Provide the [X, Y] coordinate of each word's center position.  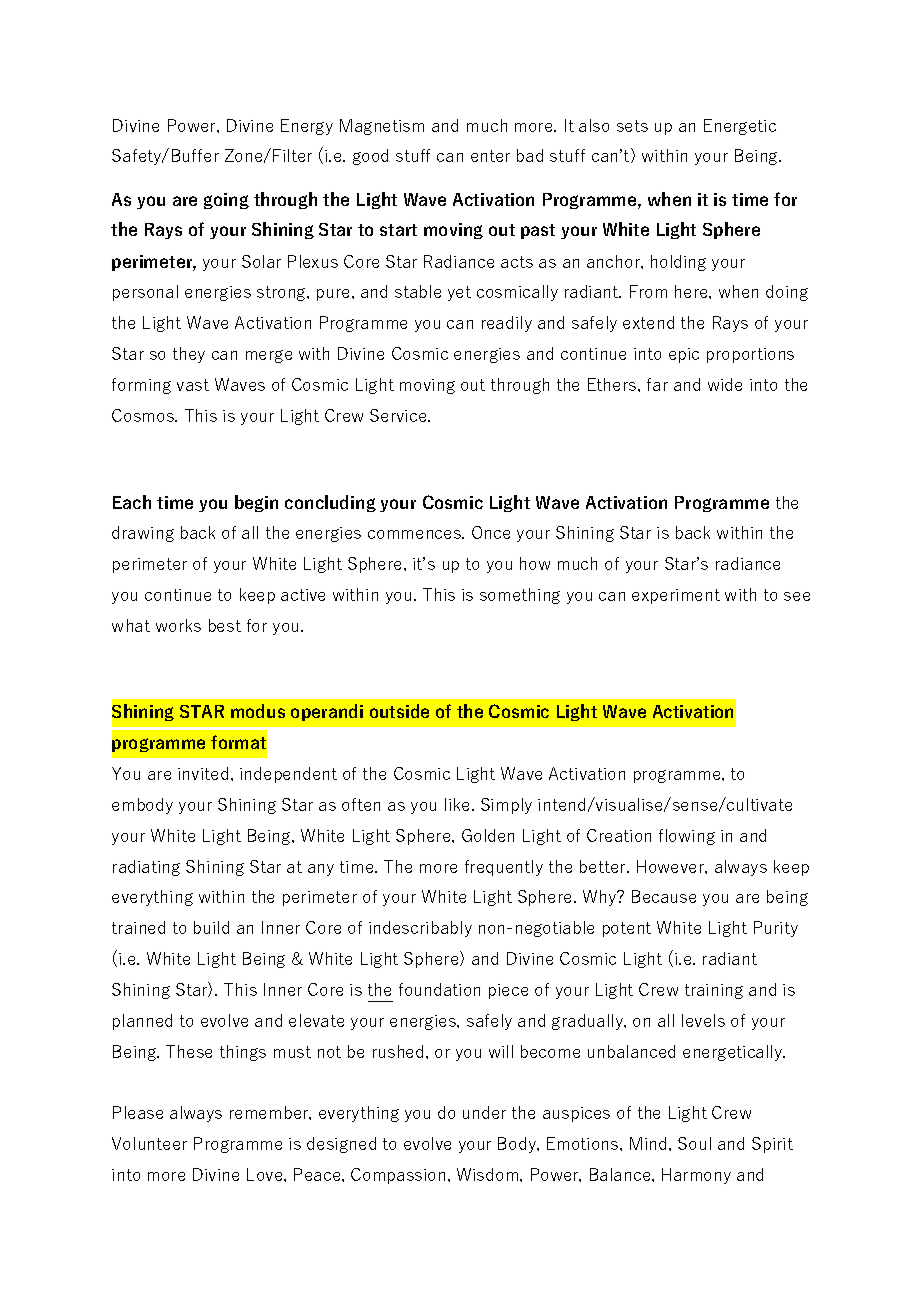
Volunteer [149, 1143]
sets [632, 126]
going [226, 201]
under [484, 1112]
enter [490, 156]
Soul [694, 1143]
